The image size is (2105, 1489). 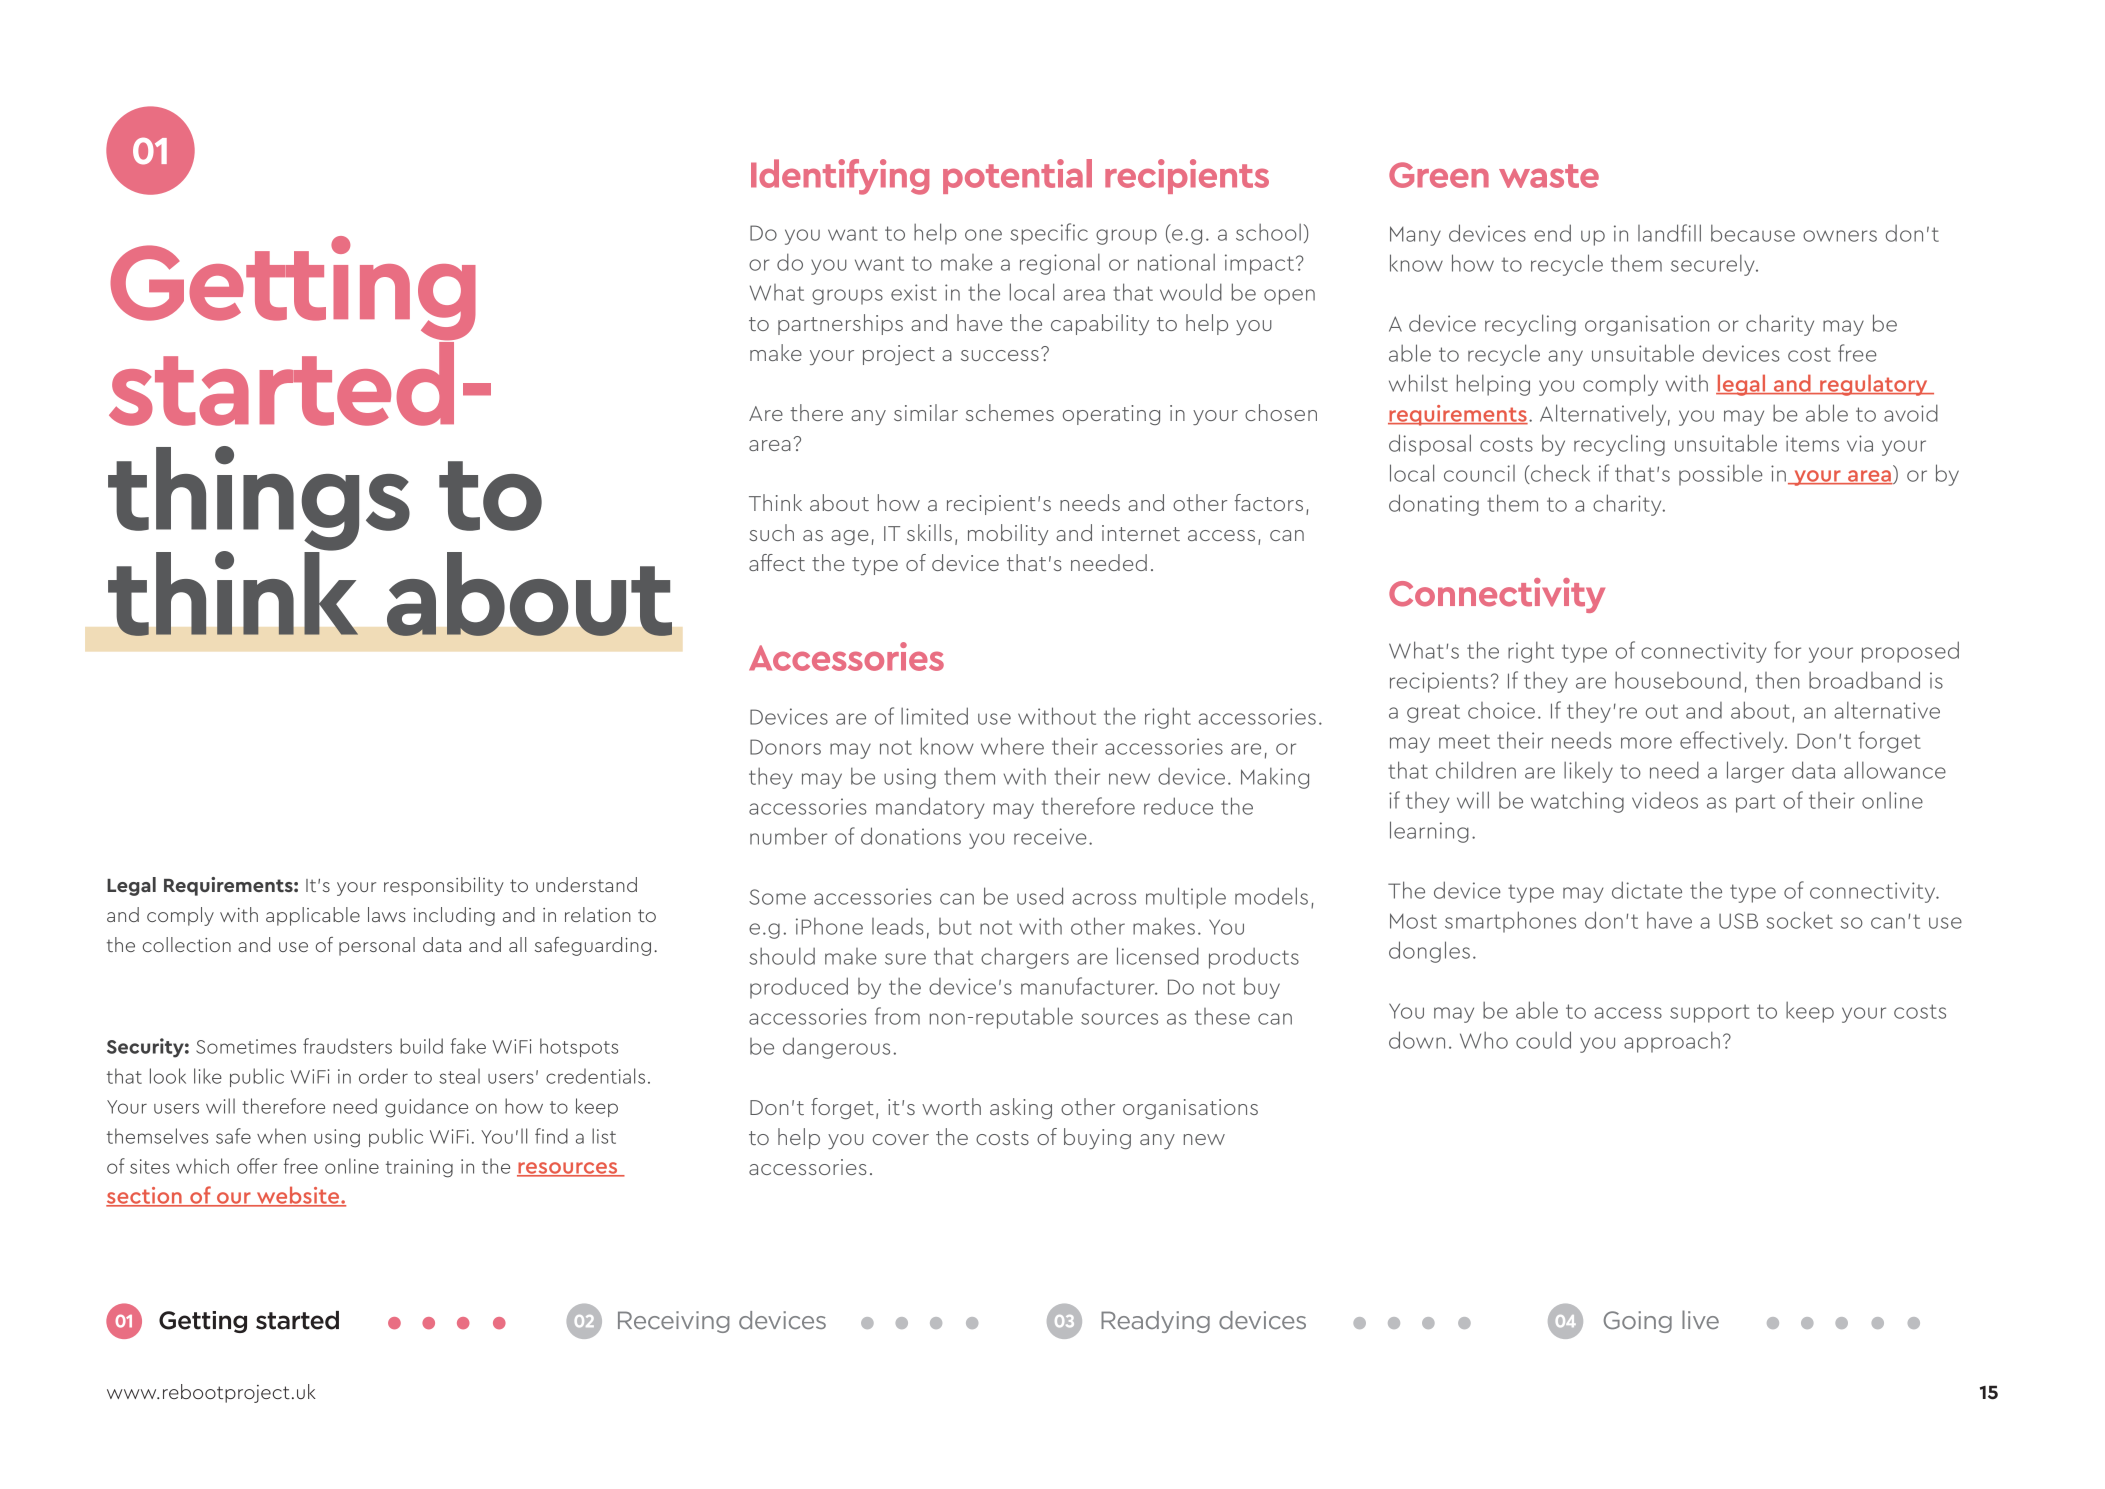 I want to click on schemes, so click(x=1010, y=412).
